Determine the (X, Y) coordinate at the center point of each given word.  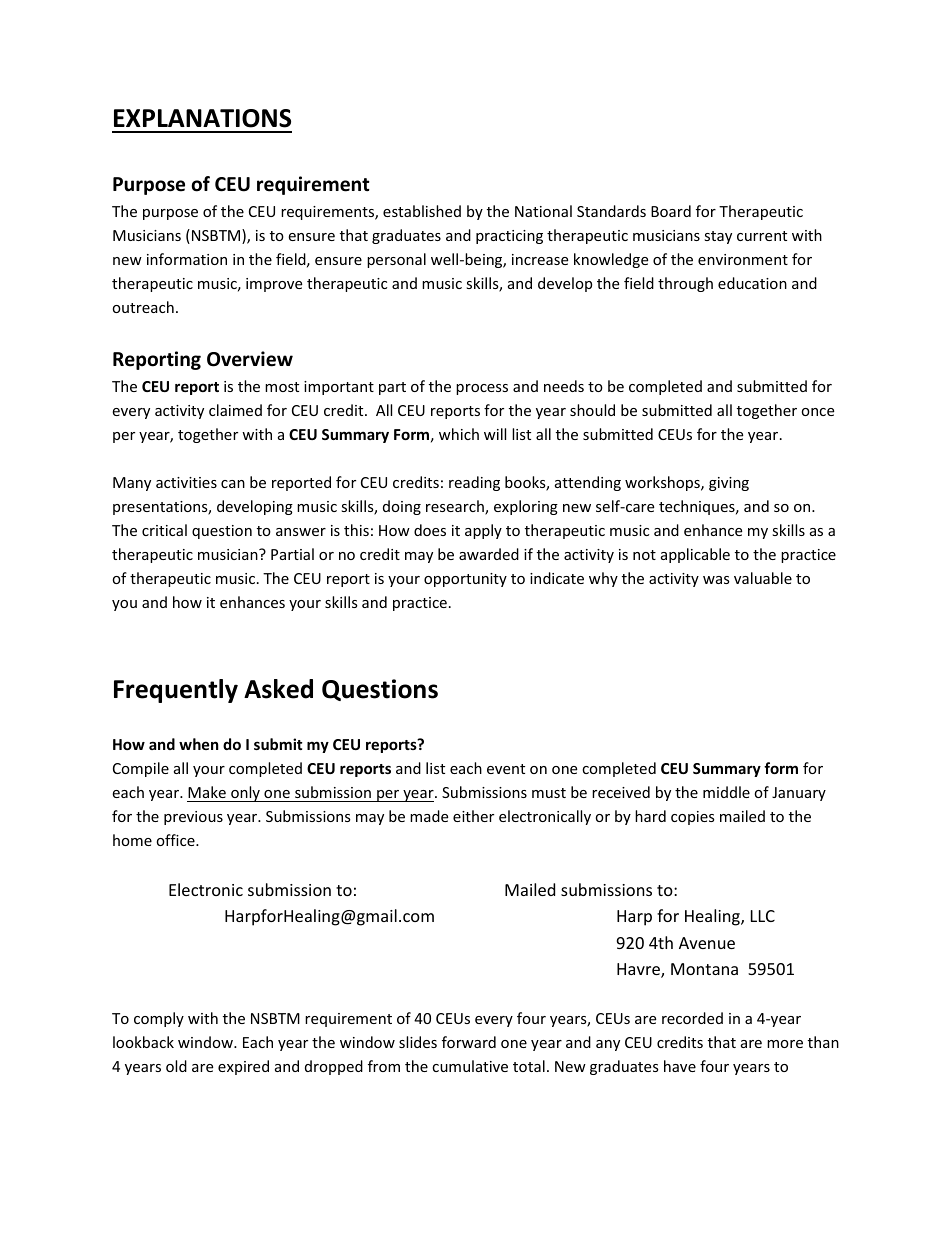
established (422, 211)
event (506, 769)
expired (243, 1067)
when (199, 744)
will (495, 434)
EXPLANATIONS (202, 118)
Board (671, 211)
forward (469, 1042)
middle (726, 792)
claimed (235, 410)
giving (729, 484)
